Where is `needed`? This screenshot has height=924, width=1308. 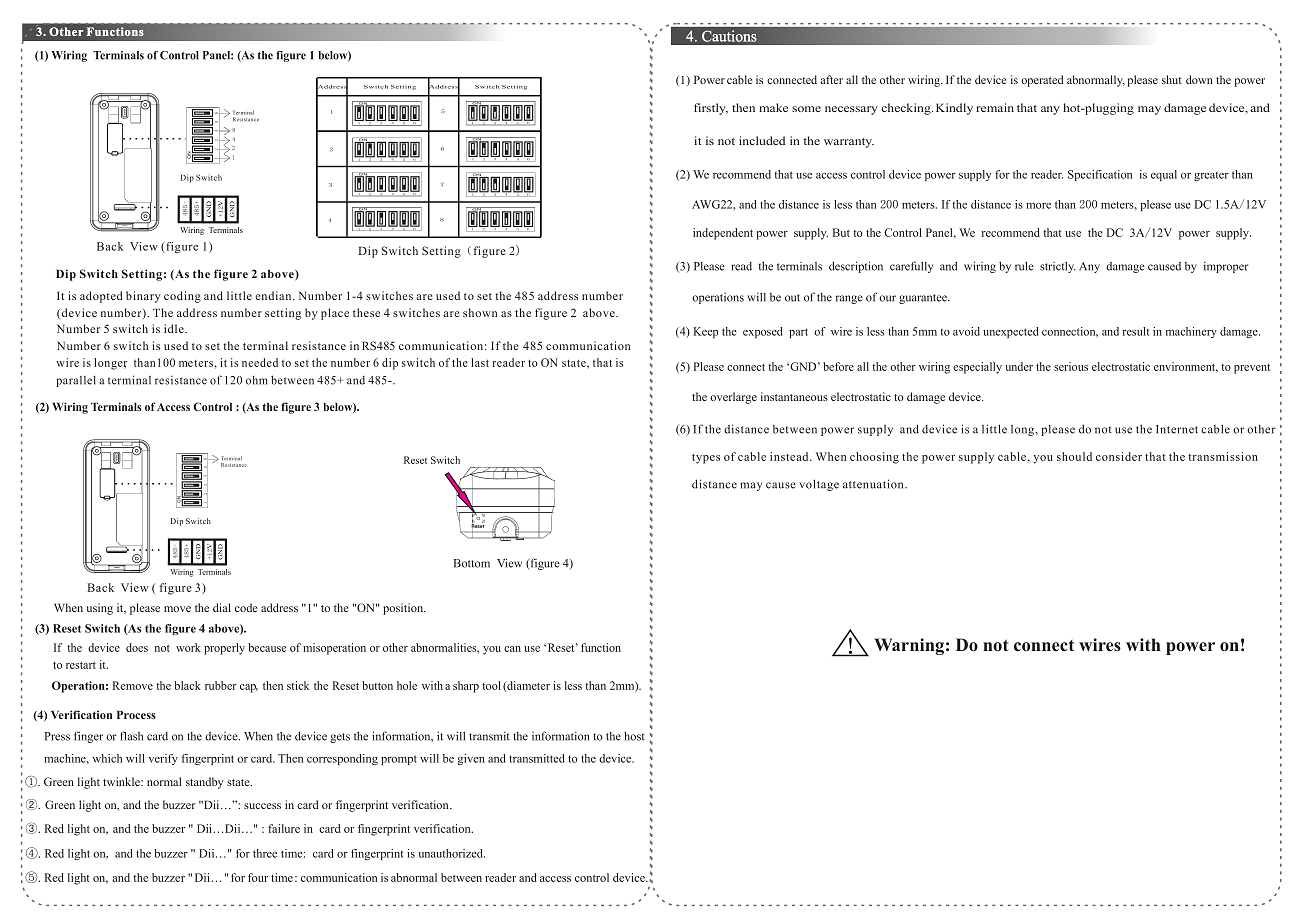 needed is located at coordinates (260, 362).
